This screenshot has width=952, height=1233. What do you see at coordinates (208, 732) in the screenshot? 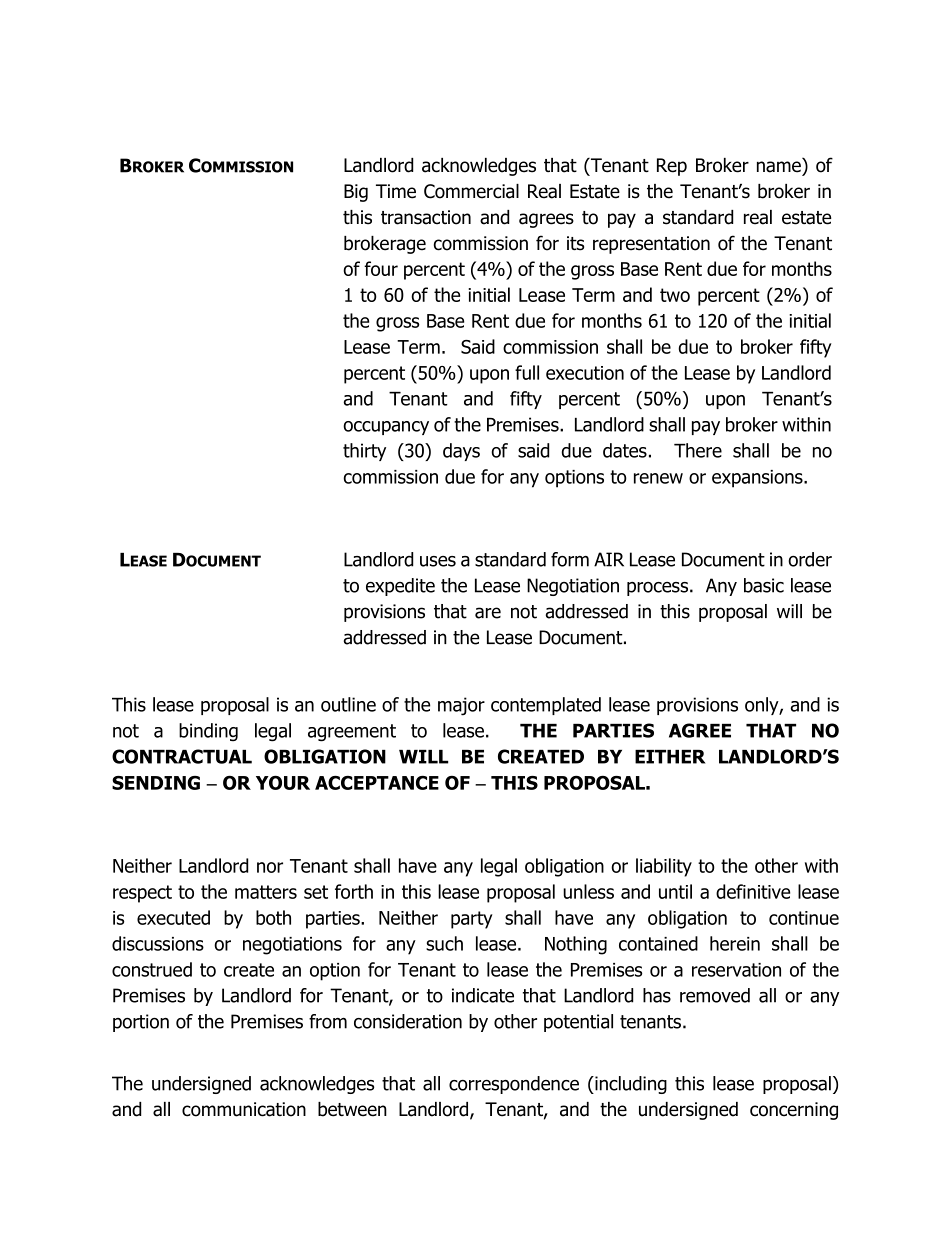
I see `binding` at bounding box center [208, 732].
